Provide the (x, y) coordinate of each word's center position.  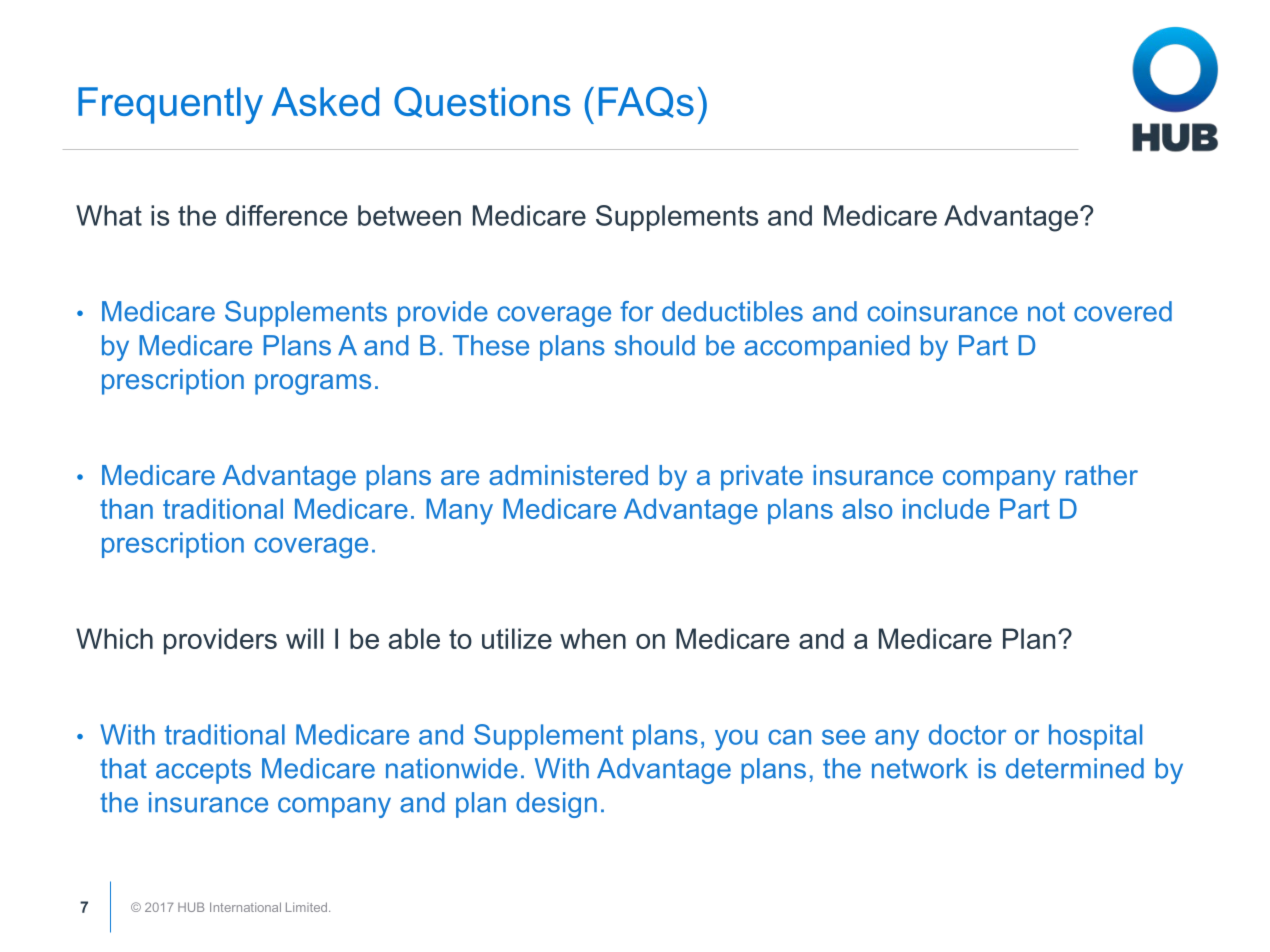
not (1046, 312)
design (556, 805)
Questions (482, 102)
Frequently (170, 105)
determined (1075, 768)
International (245, 907)
